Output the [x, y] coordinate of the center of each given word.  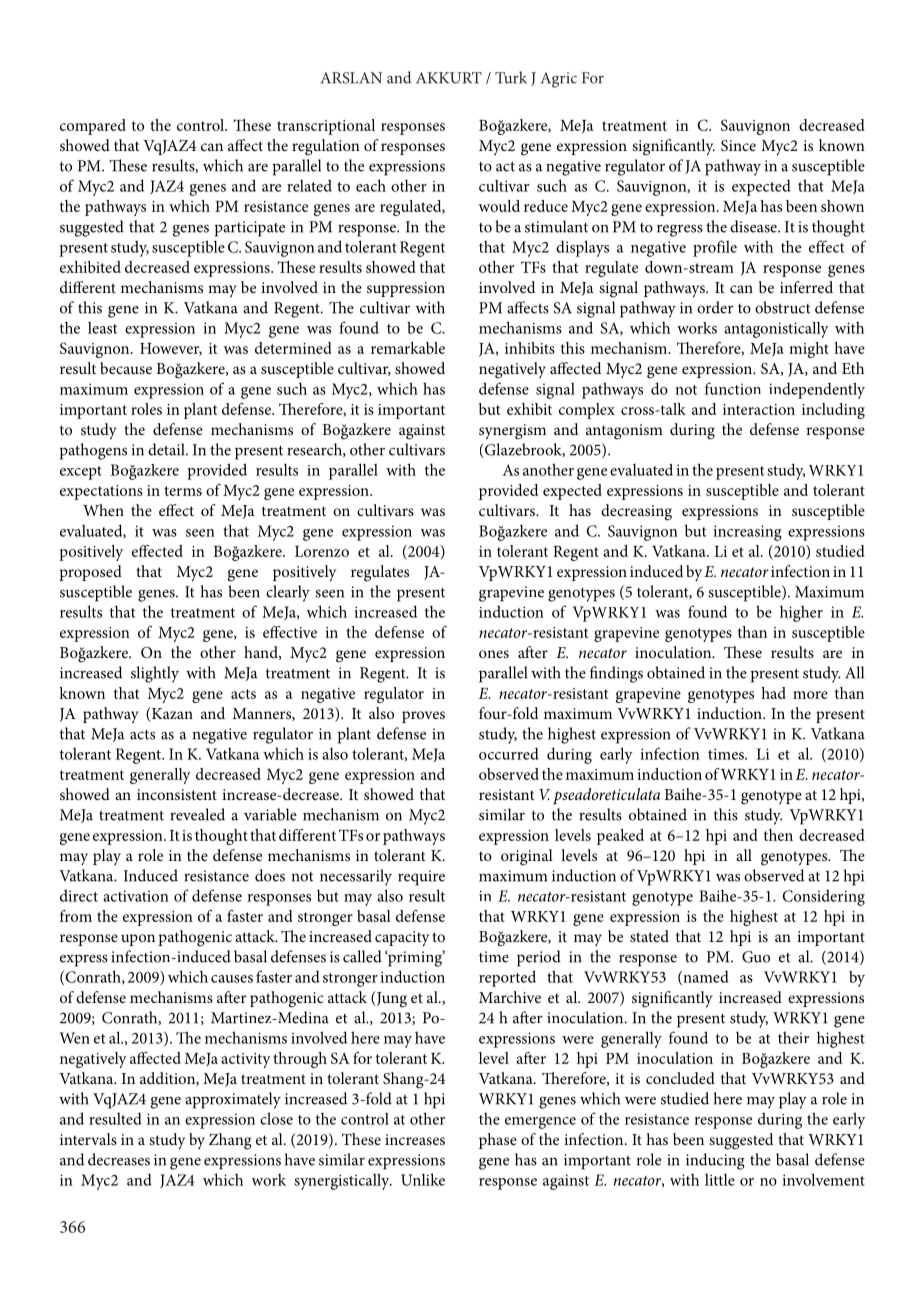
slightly [155, 674]
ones [494, 654]
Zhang [230, 1141]
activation [136, 896]
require [421, 878]
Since [738, 145]
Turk [511, 77]
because [126, 368]
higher [801, 613]
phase [498, 1141]
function [733, 388]
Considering [823, 897]
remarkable [408, 348]
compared [93, 127]
